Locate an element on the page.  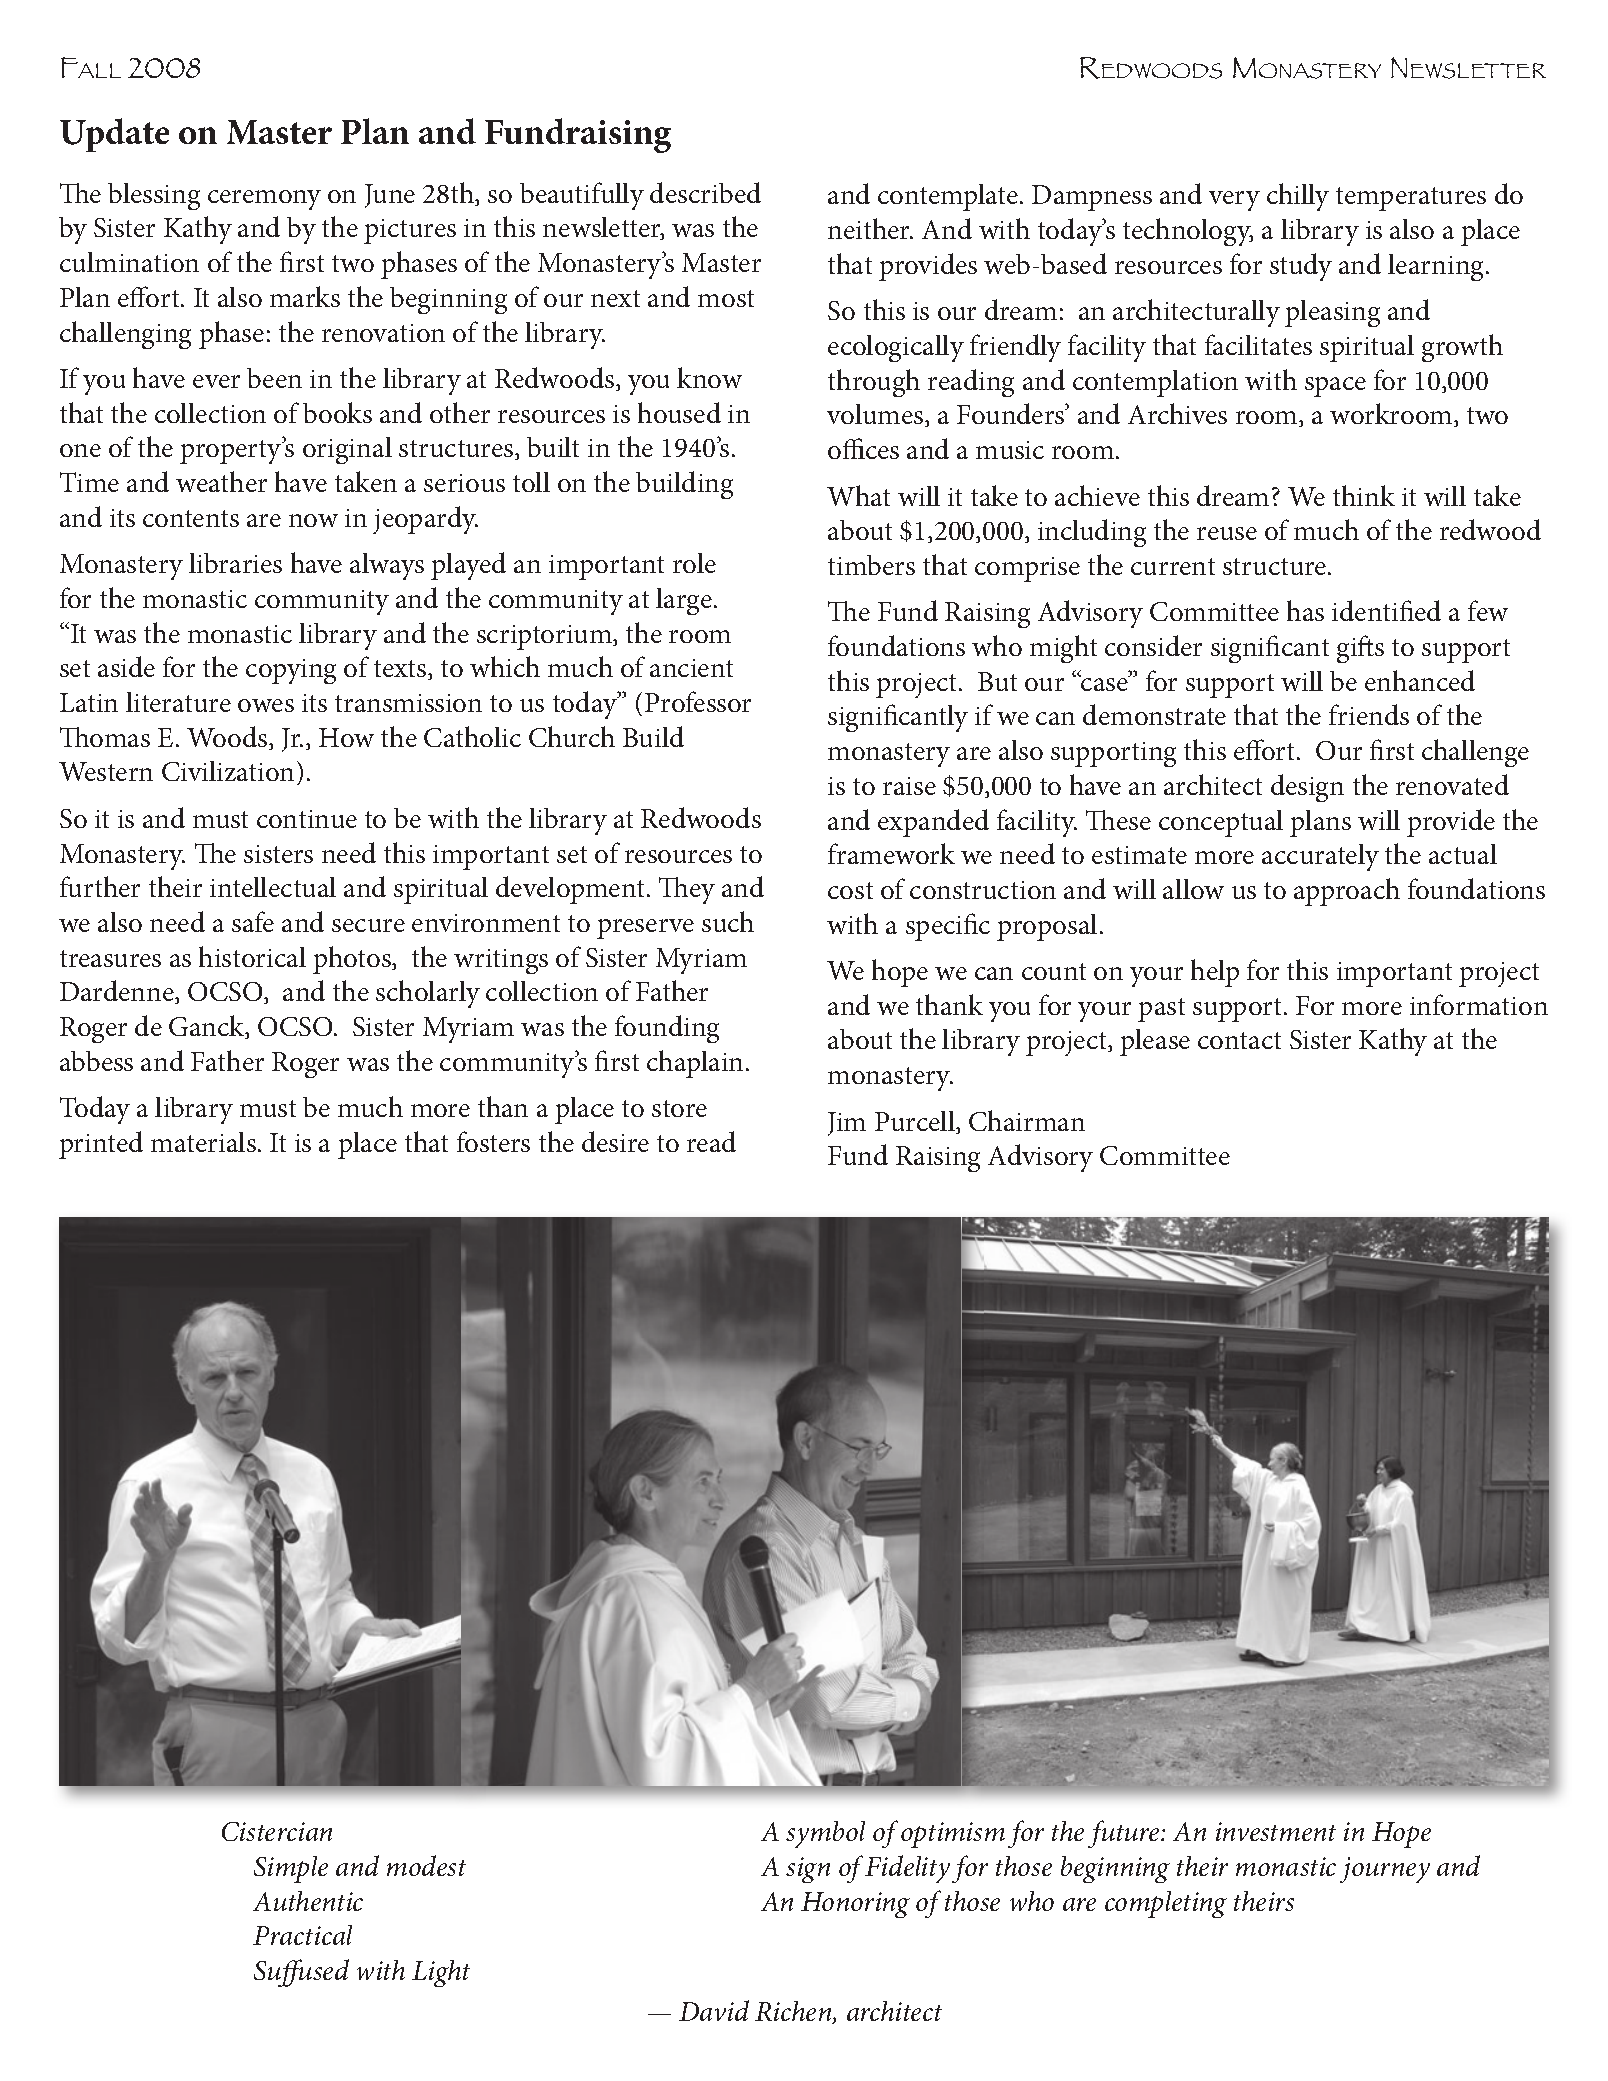
ceremony is located at coordinates (264, 200).
